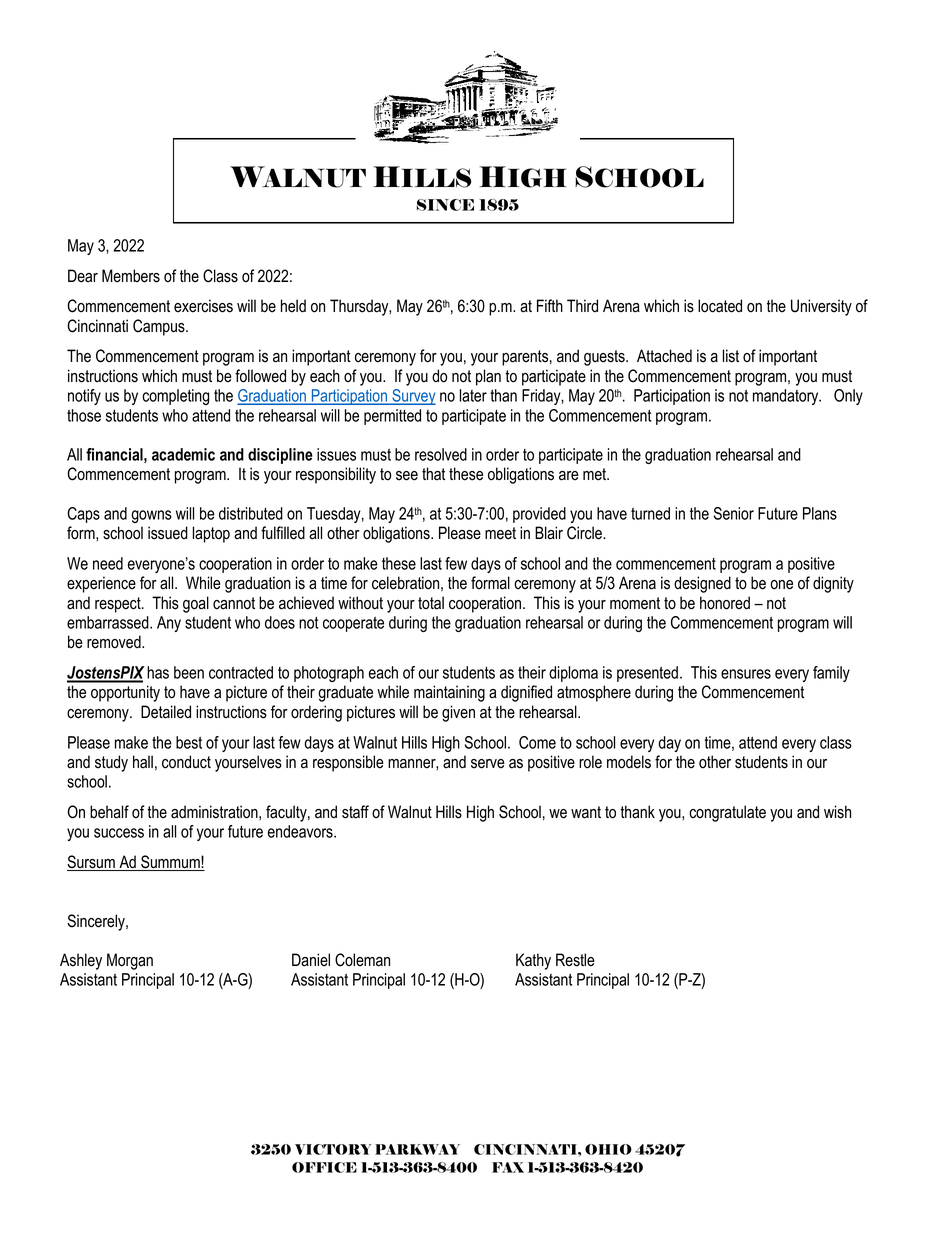 The width and height of the page is (952, 1233). What do you see at coordinates (608, 1149) in the page?
I see `OHIO` at bounding box center [608, 1149].
